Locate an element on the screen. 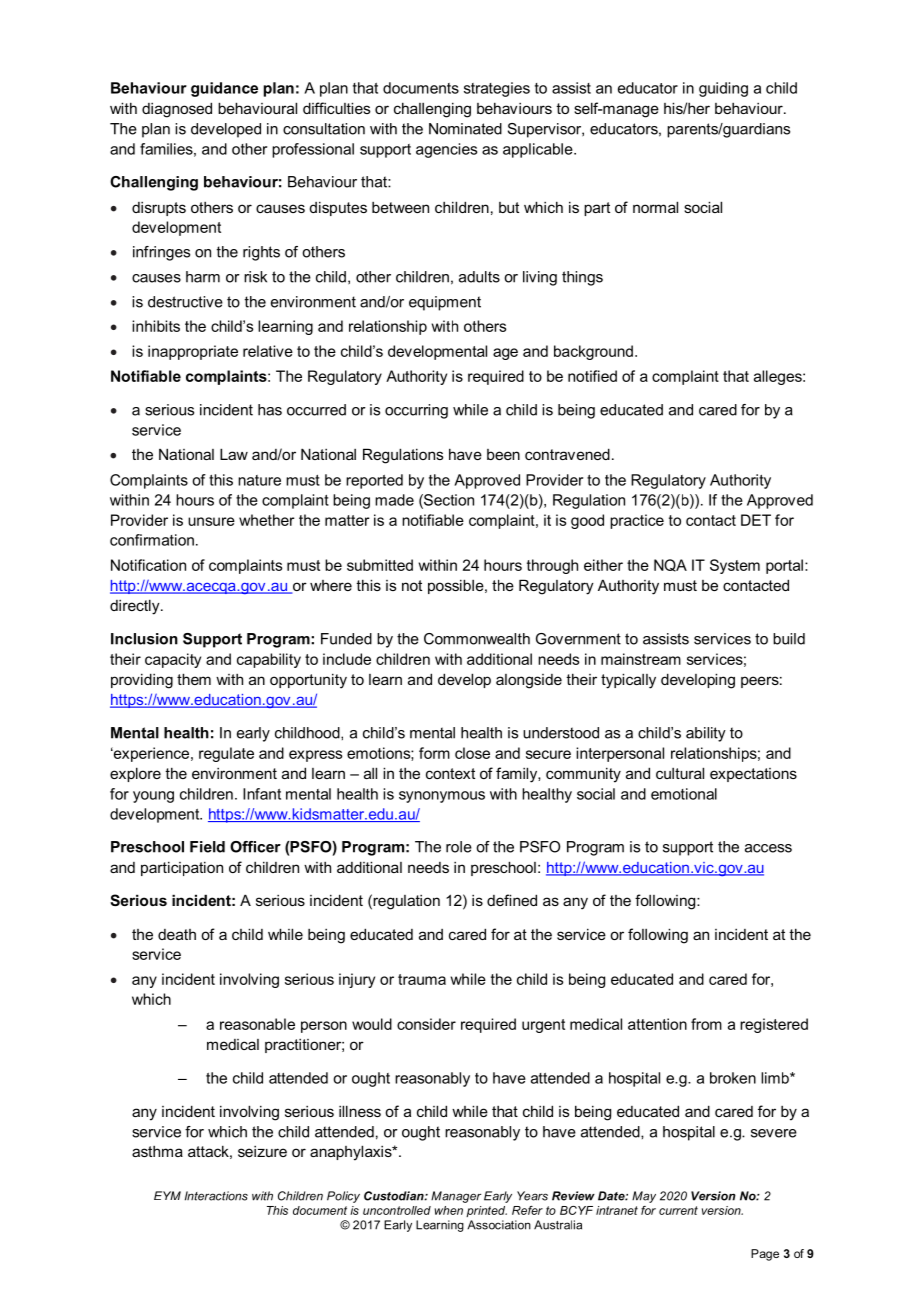 Image resolution: width=924 pixels, height=1308 pixels. diagnosed is located at coordinates (177, 110).
